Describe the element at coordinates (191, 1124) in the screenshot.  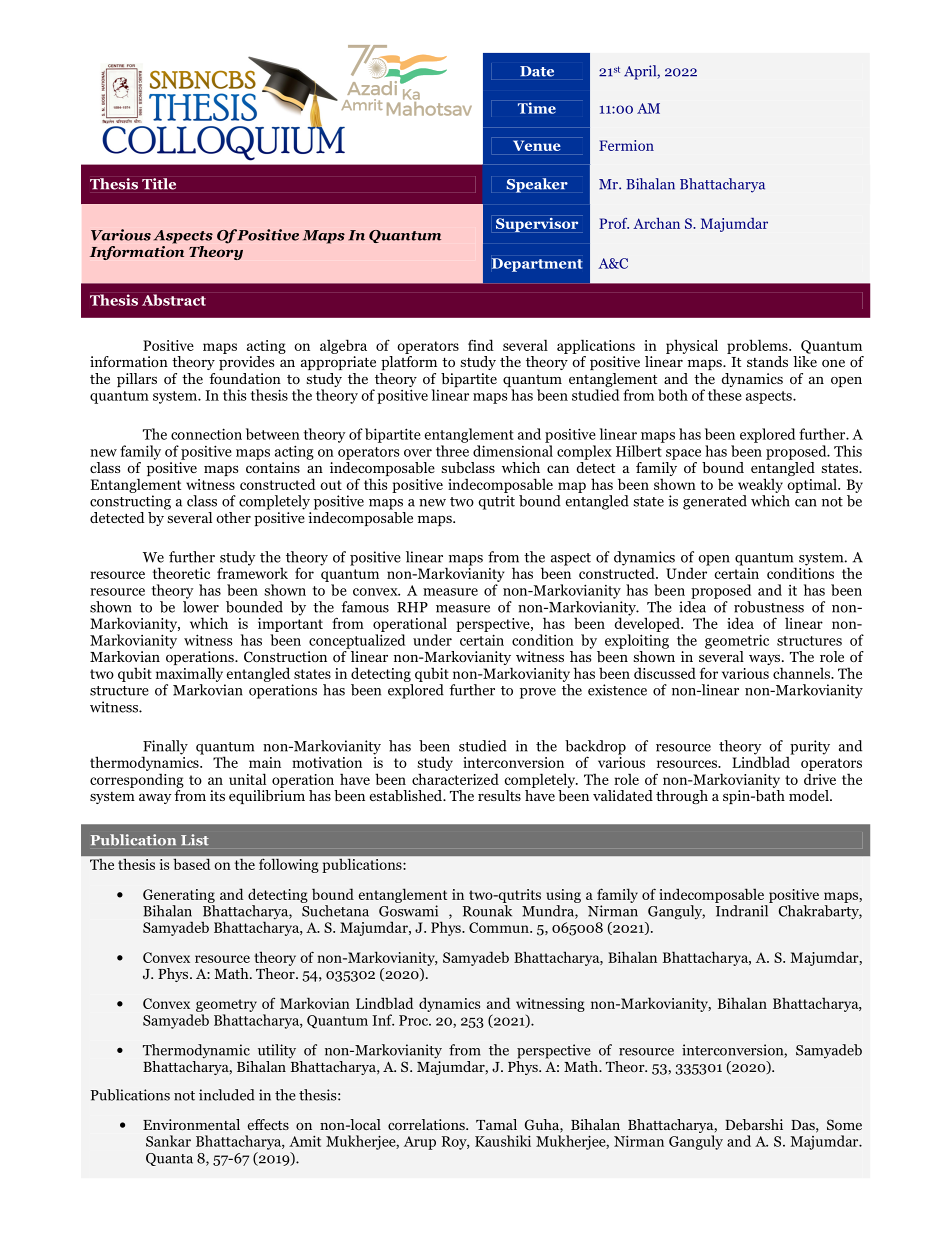
I see `Environmental` at that location.
